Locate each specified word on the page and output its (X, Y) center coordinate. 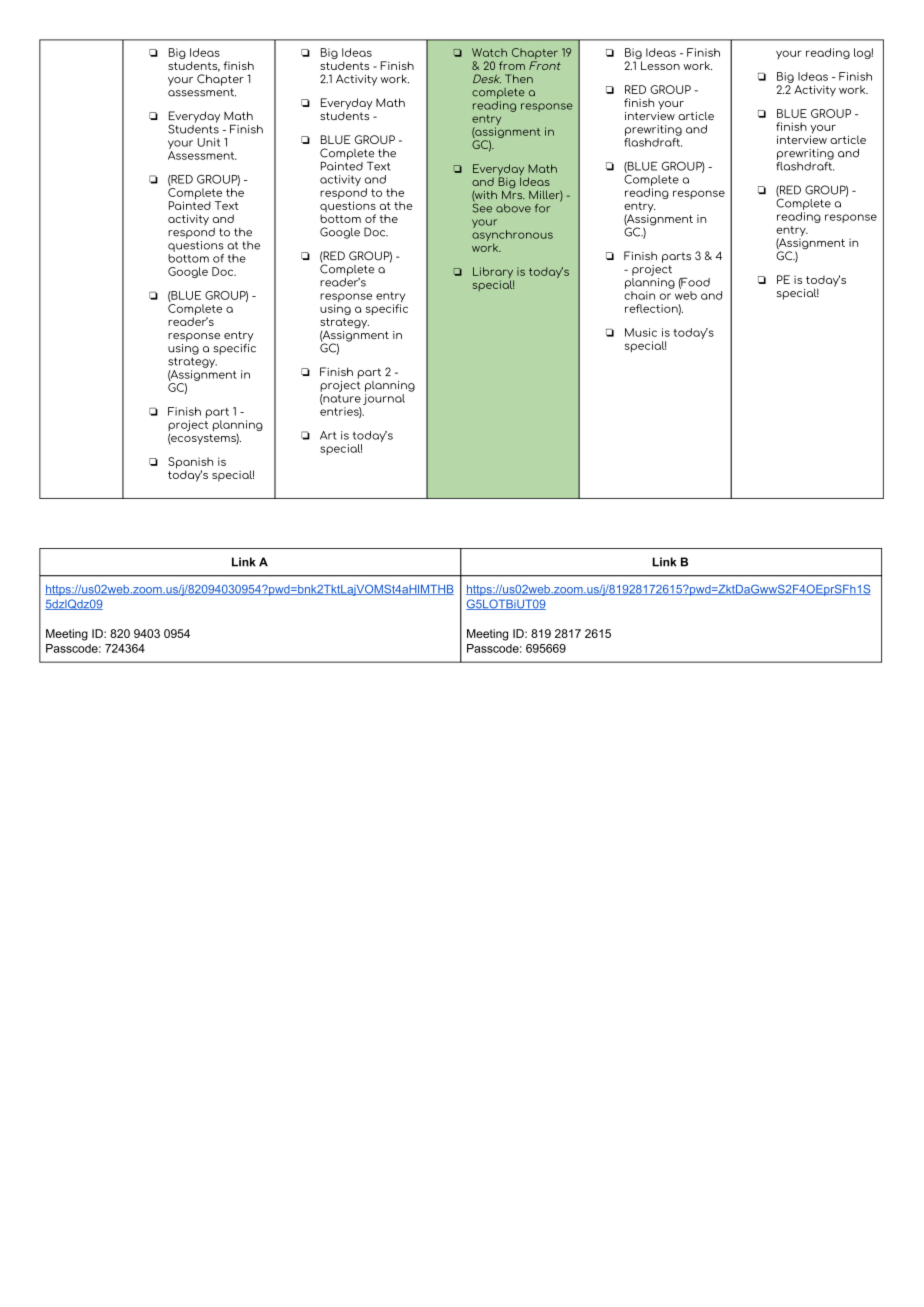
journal (384, 398)
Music (641, 332)
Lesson (660, 65)
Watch (489, 52)
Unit (209, 142)
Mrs (513, 193)
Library (493, 274)
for (542, 208)
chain (639, 294)
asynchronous (512, 237)
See (482, 207)
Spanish (190, 464)
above (513, 208)
